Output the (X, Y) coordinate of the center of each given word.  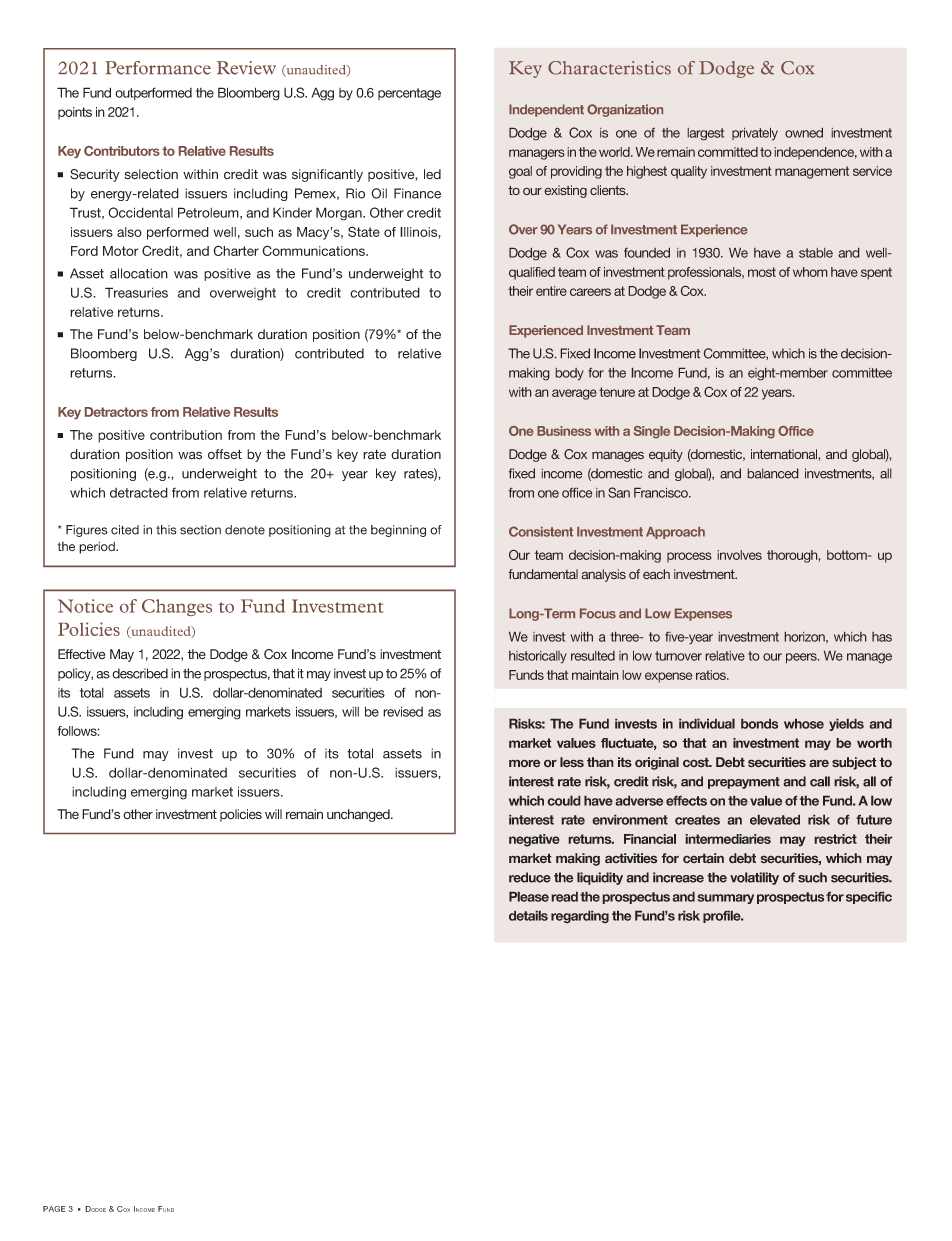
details (528, 915)
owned (804, 132)
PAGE (54, 1209)
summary (725, 899)
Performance (158, 68)
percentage (409, 94)
